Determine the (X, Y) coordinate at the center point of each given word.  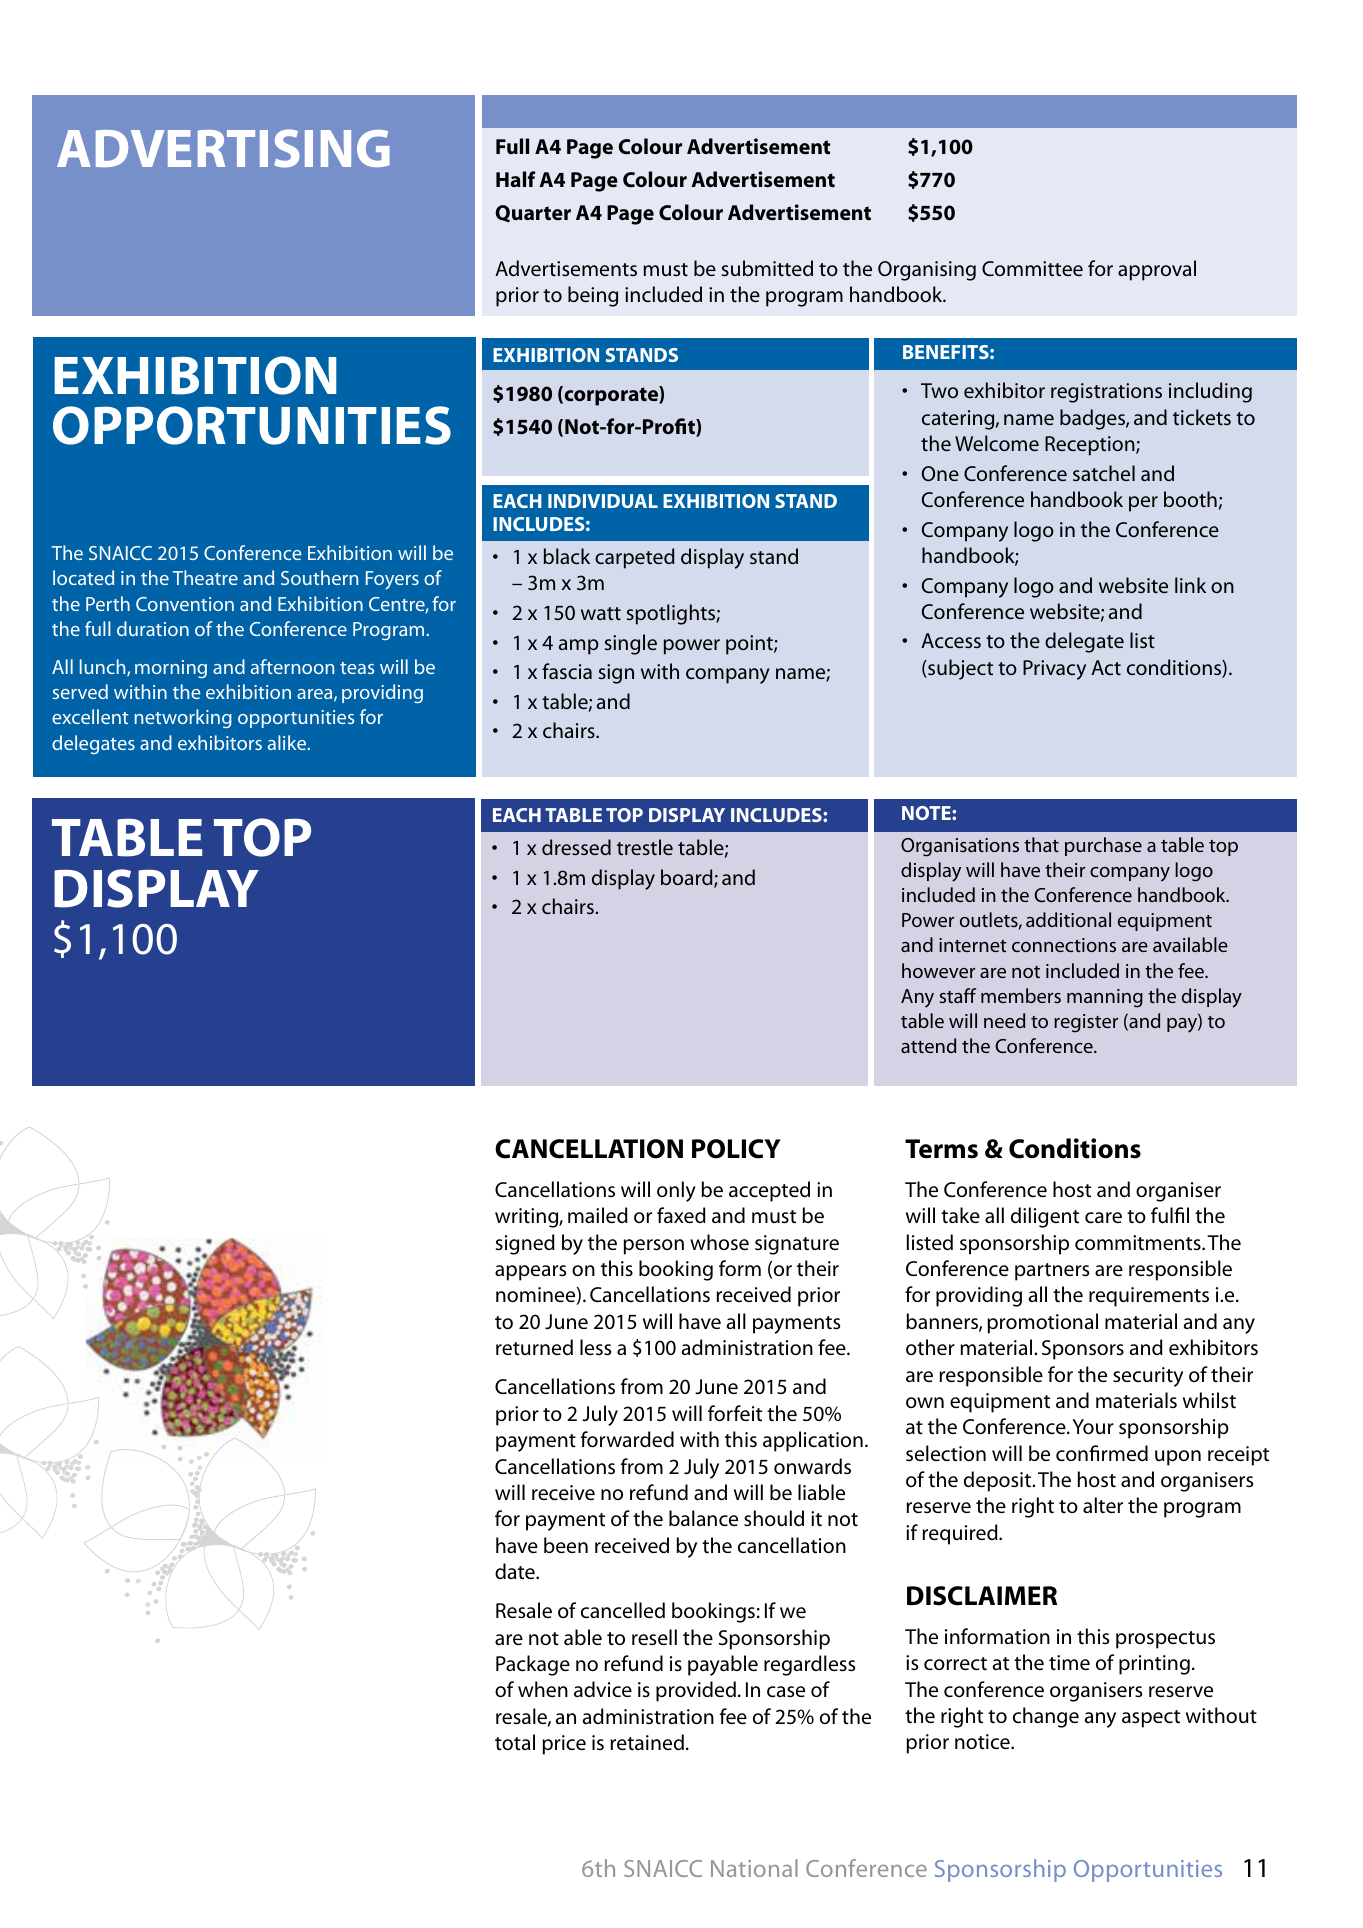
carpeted (635, 558)
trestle (645, 847)
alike (288, 742)
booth (1190, 499)
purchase (1103, 846)
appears (530, 1273)
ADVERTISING (223, 148)
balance (703, 1518)
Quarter (533, 214)
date (516, 1571)
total (515, 1742)
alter (1103, 1505)
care (1103, 1218)
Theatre (205, 577)
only (676, 1191)
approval (1157, 270)
